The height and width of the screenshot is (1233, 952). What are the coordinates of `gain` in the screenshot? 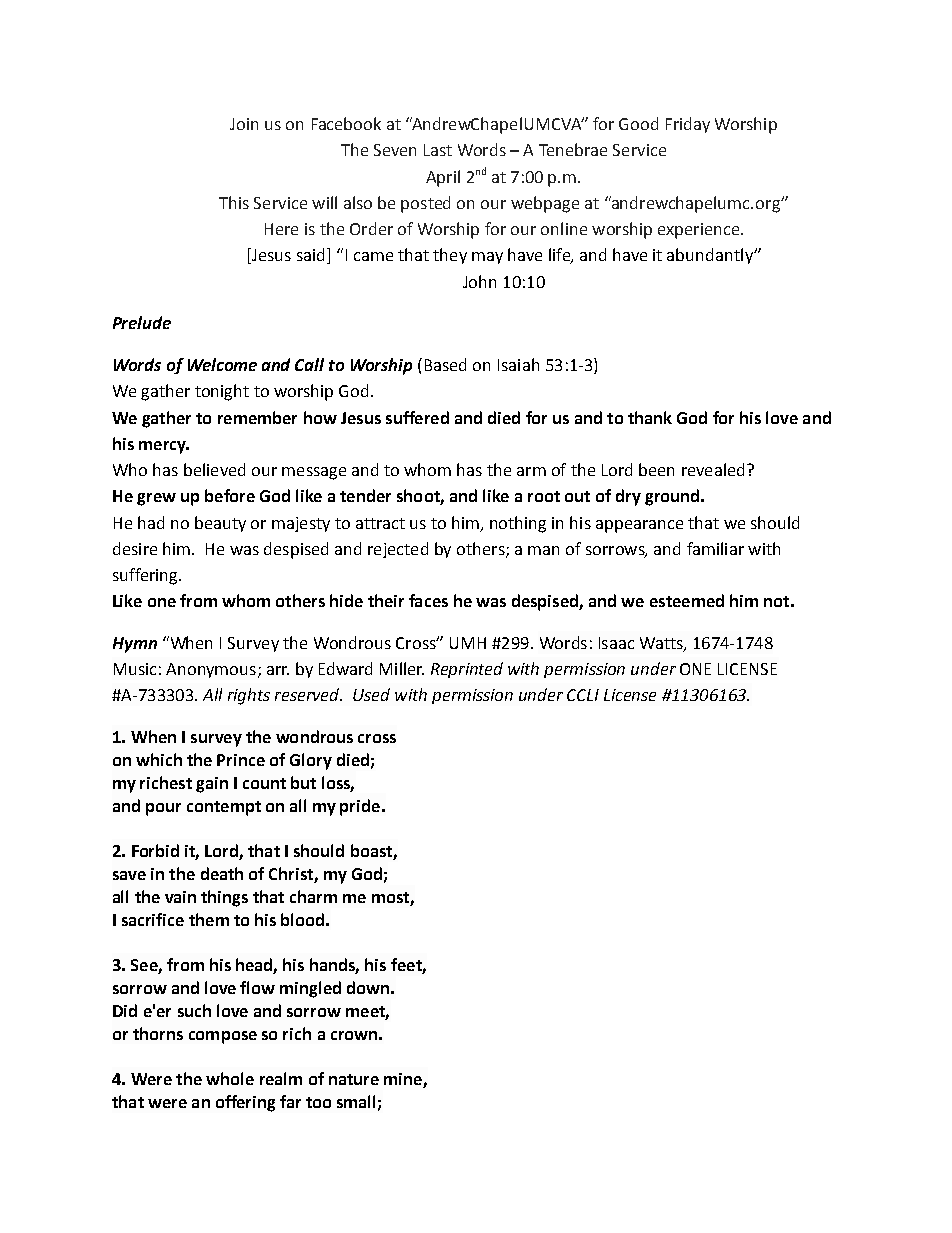 It's located at (212, 785).
